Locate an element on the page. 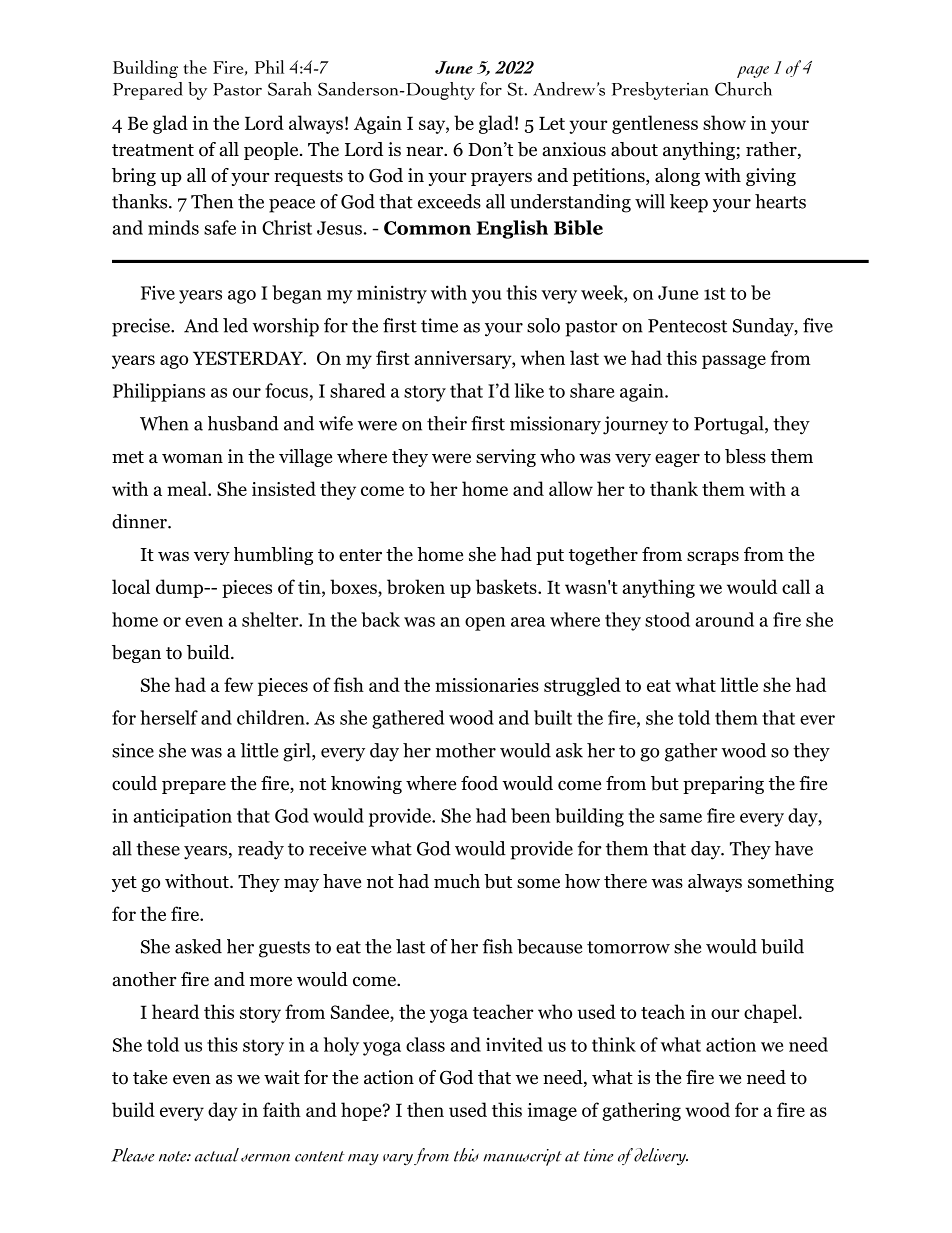 This image has width=952, height=1233. meal is located at coordinates (188, 488).
